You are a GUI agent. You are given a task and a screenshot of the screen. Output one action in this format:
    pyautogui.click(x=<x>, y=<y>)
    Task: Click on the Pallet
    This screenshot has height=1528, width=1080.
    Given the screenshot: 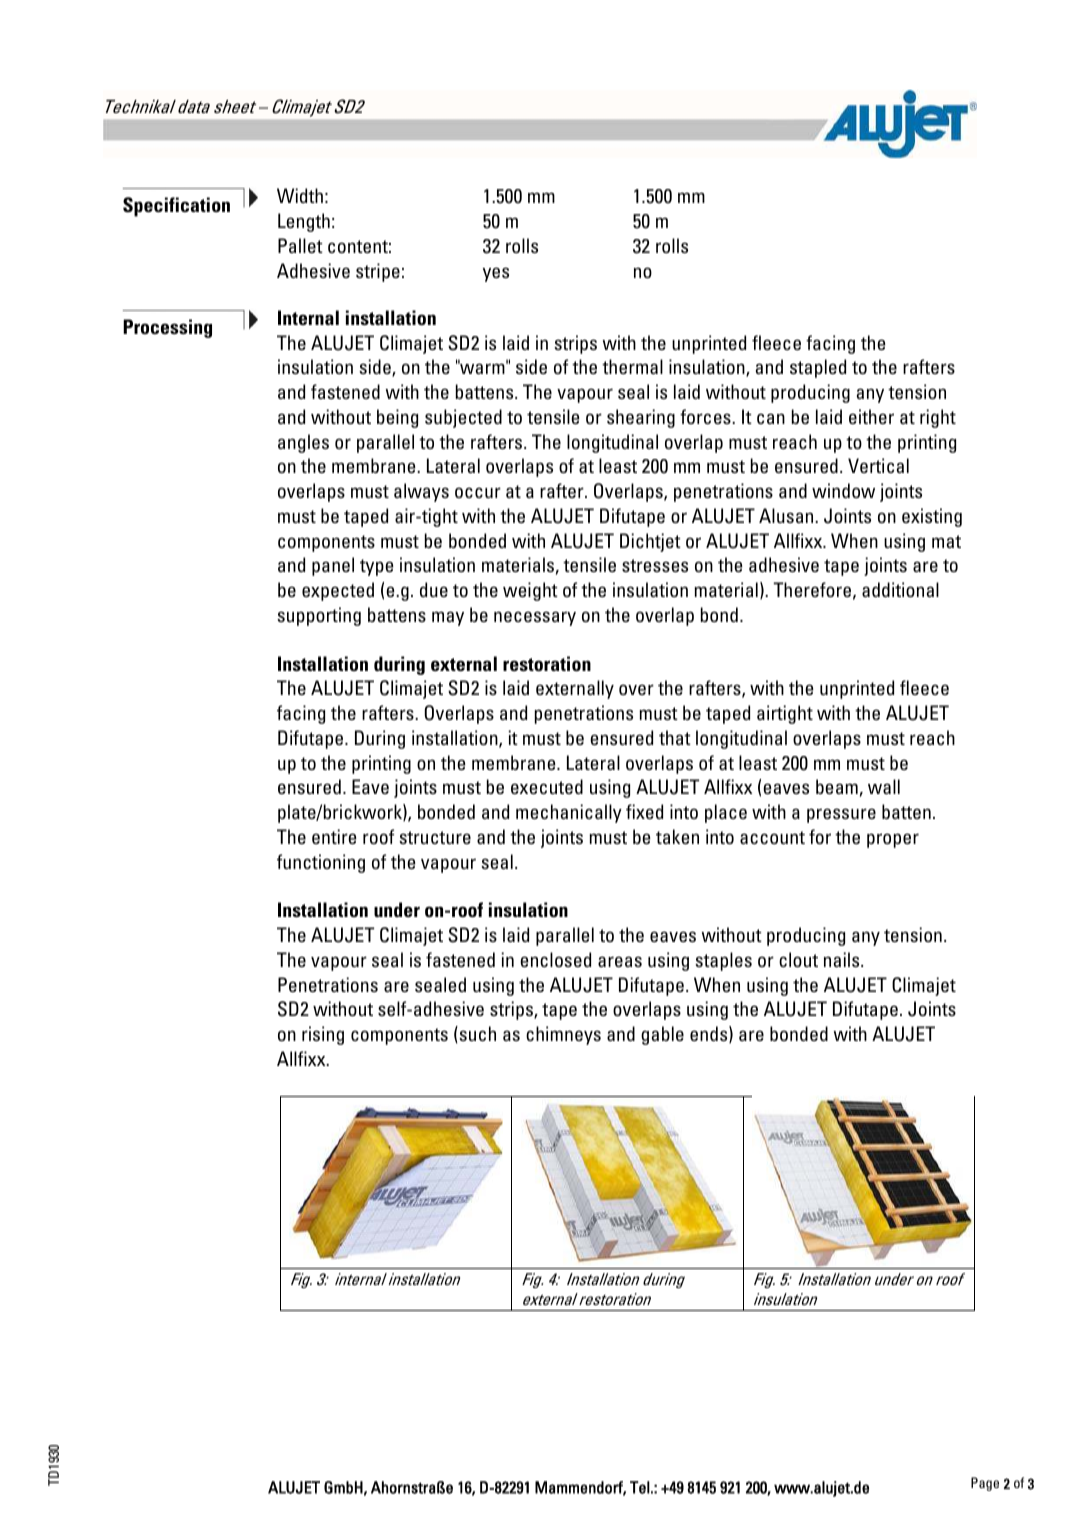 What is the action you would take?
    pyautogui.click(x=300, y=245)
